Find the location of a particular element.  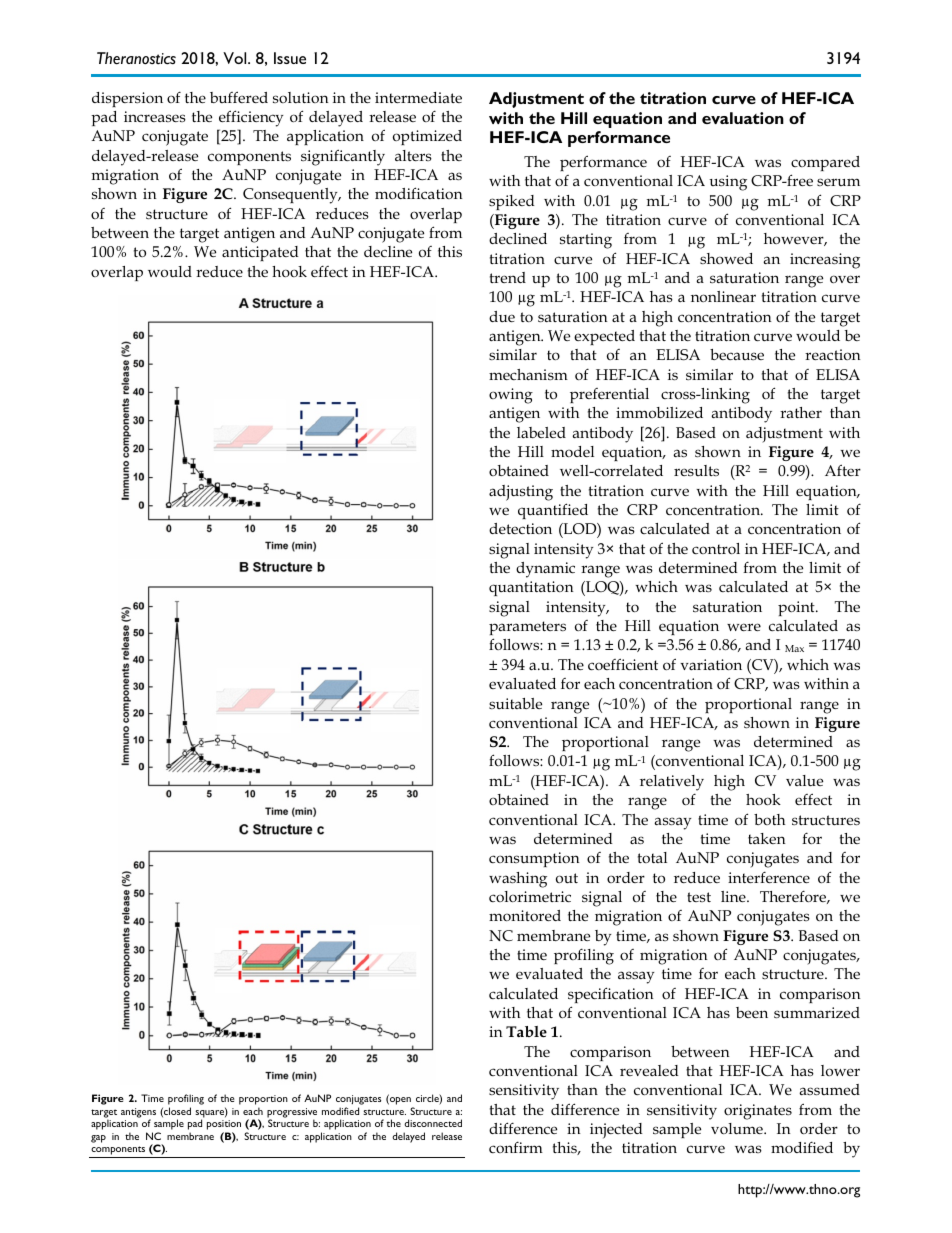

interference is located at coordinates (769, 877).
